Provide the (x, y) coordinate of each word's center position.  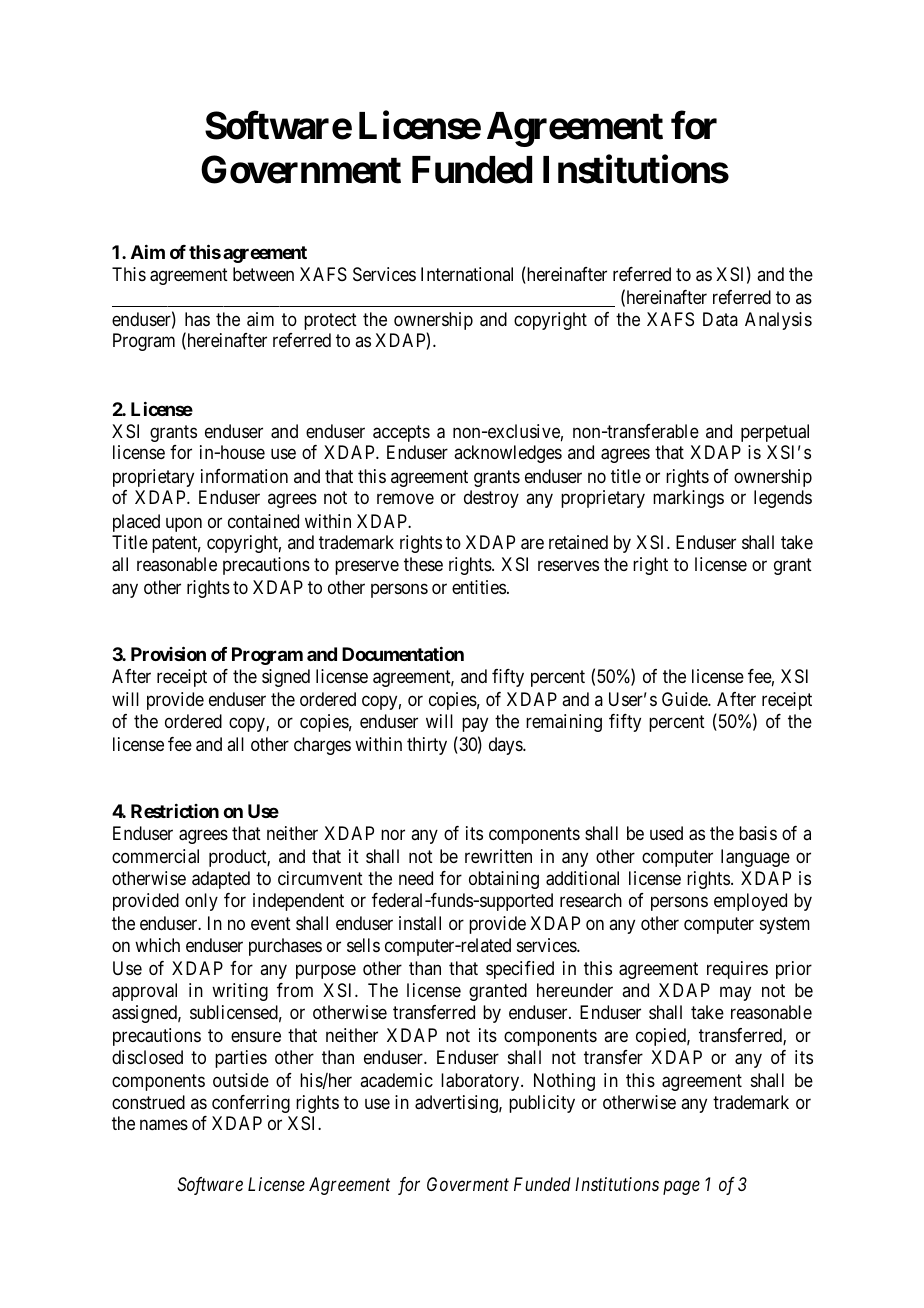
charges (322, 746)
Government (301, 169)
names (164, 1125)
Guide (685, 699)
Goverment (468, 1184)
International (467, 274)
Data (720, 319)
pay (475, 725)
